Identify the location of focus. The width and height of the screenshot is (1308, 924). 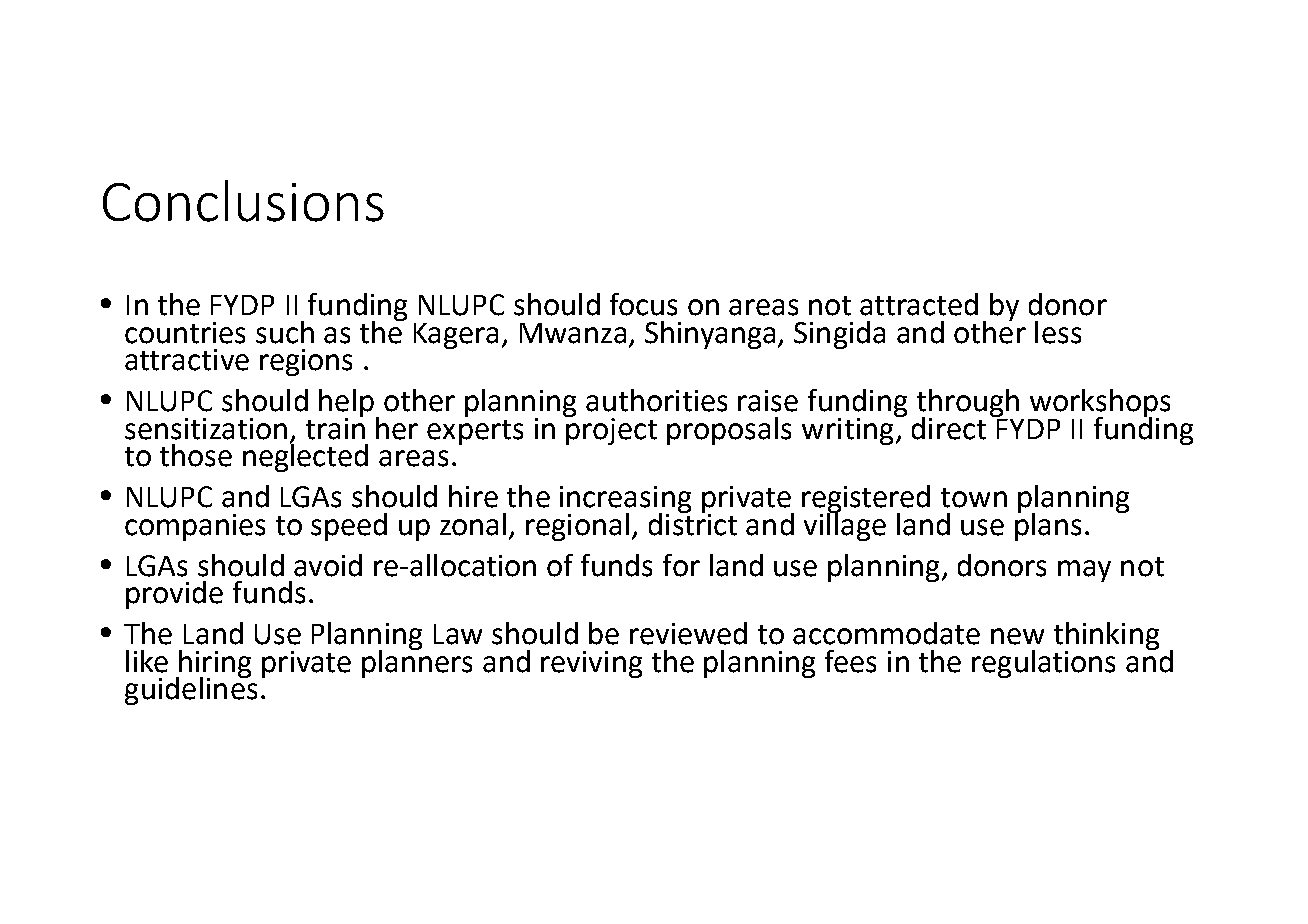
(643, 304).
